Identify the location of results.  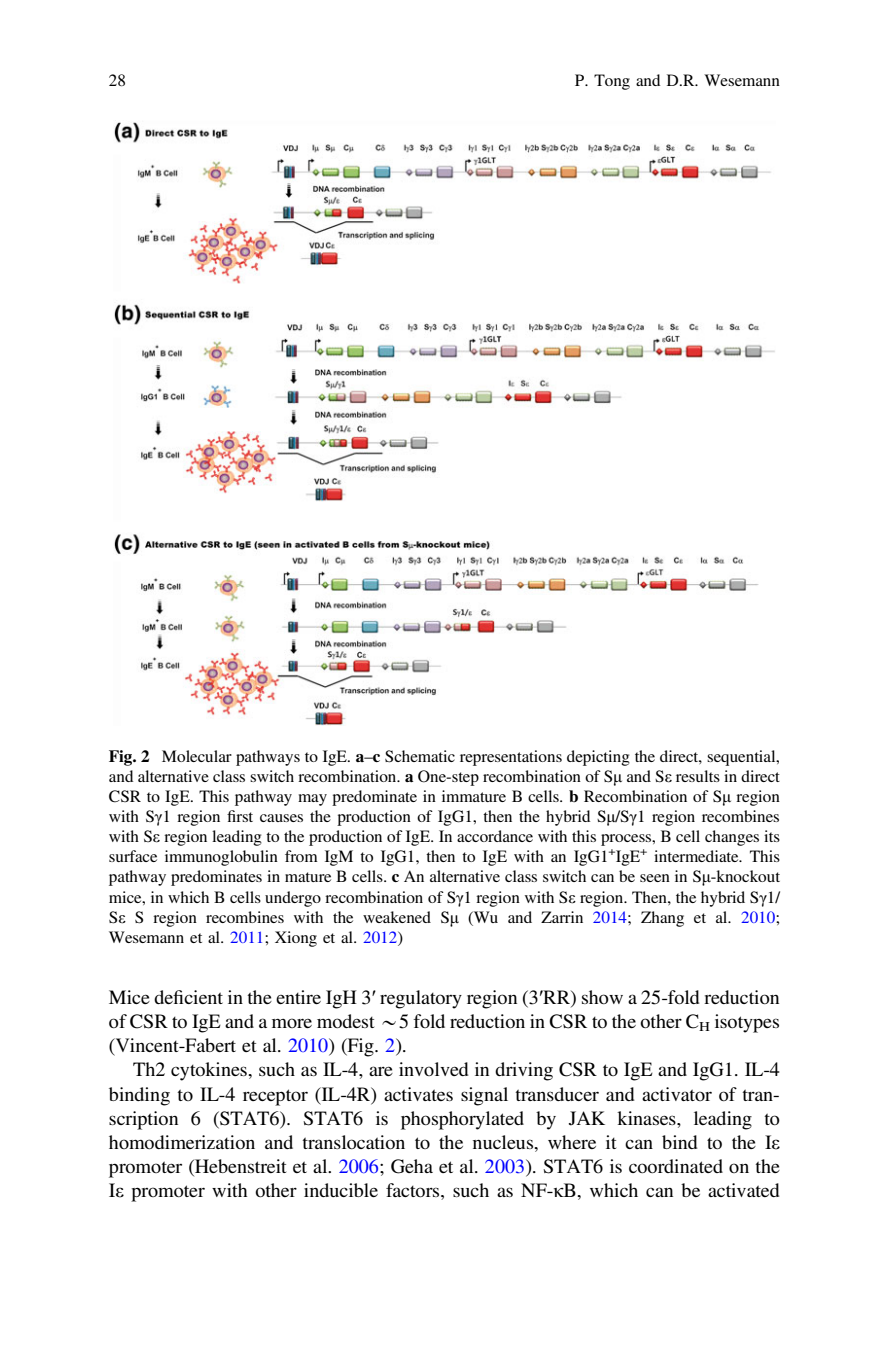
(698, 776).
